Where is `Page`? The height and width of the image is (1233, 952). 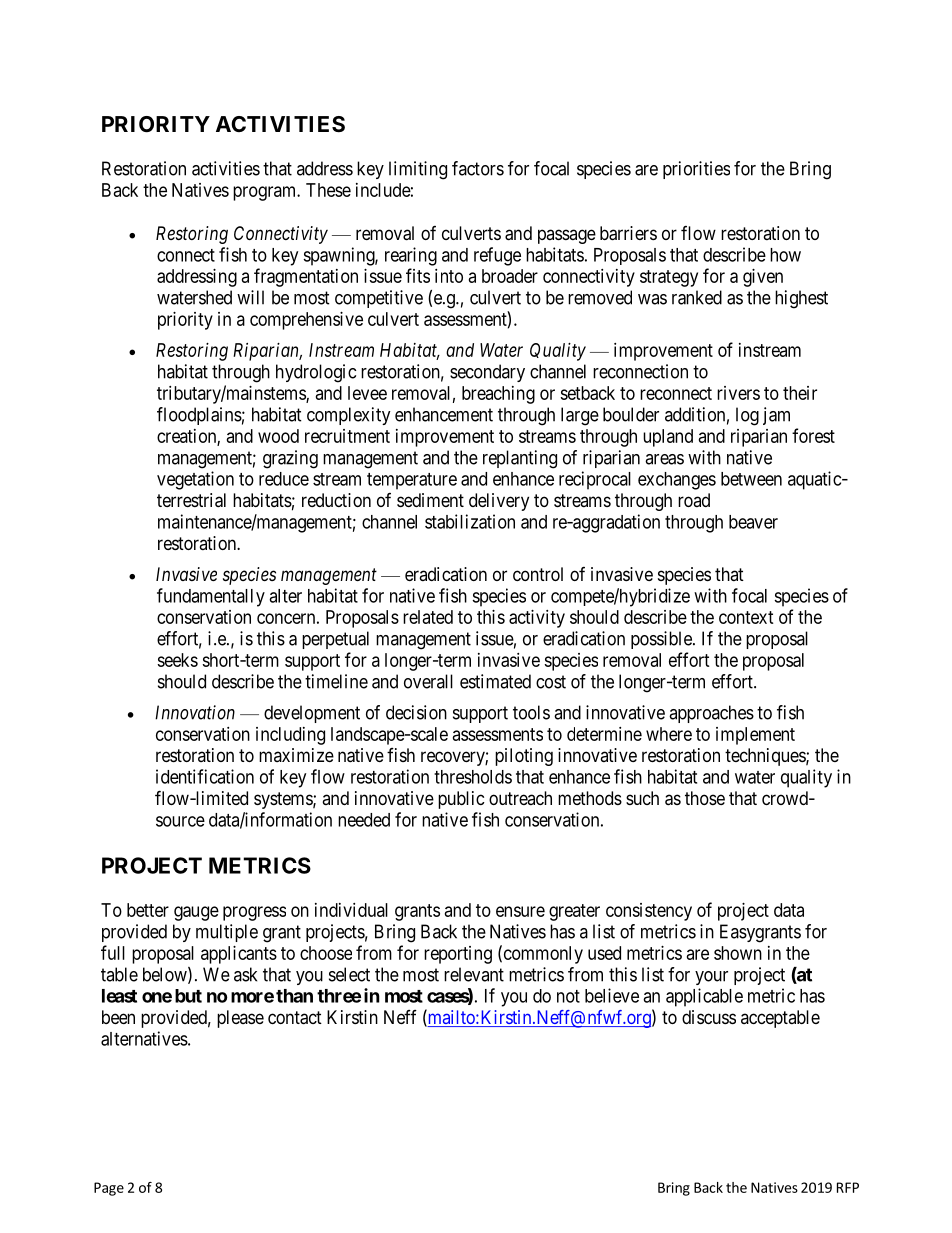 Page is located at coordinates (109, 1189).
